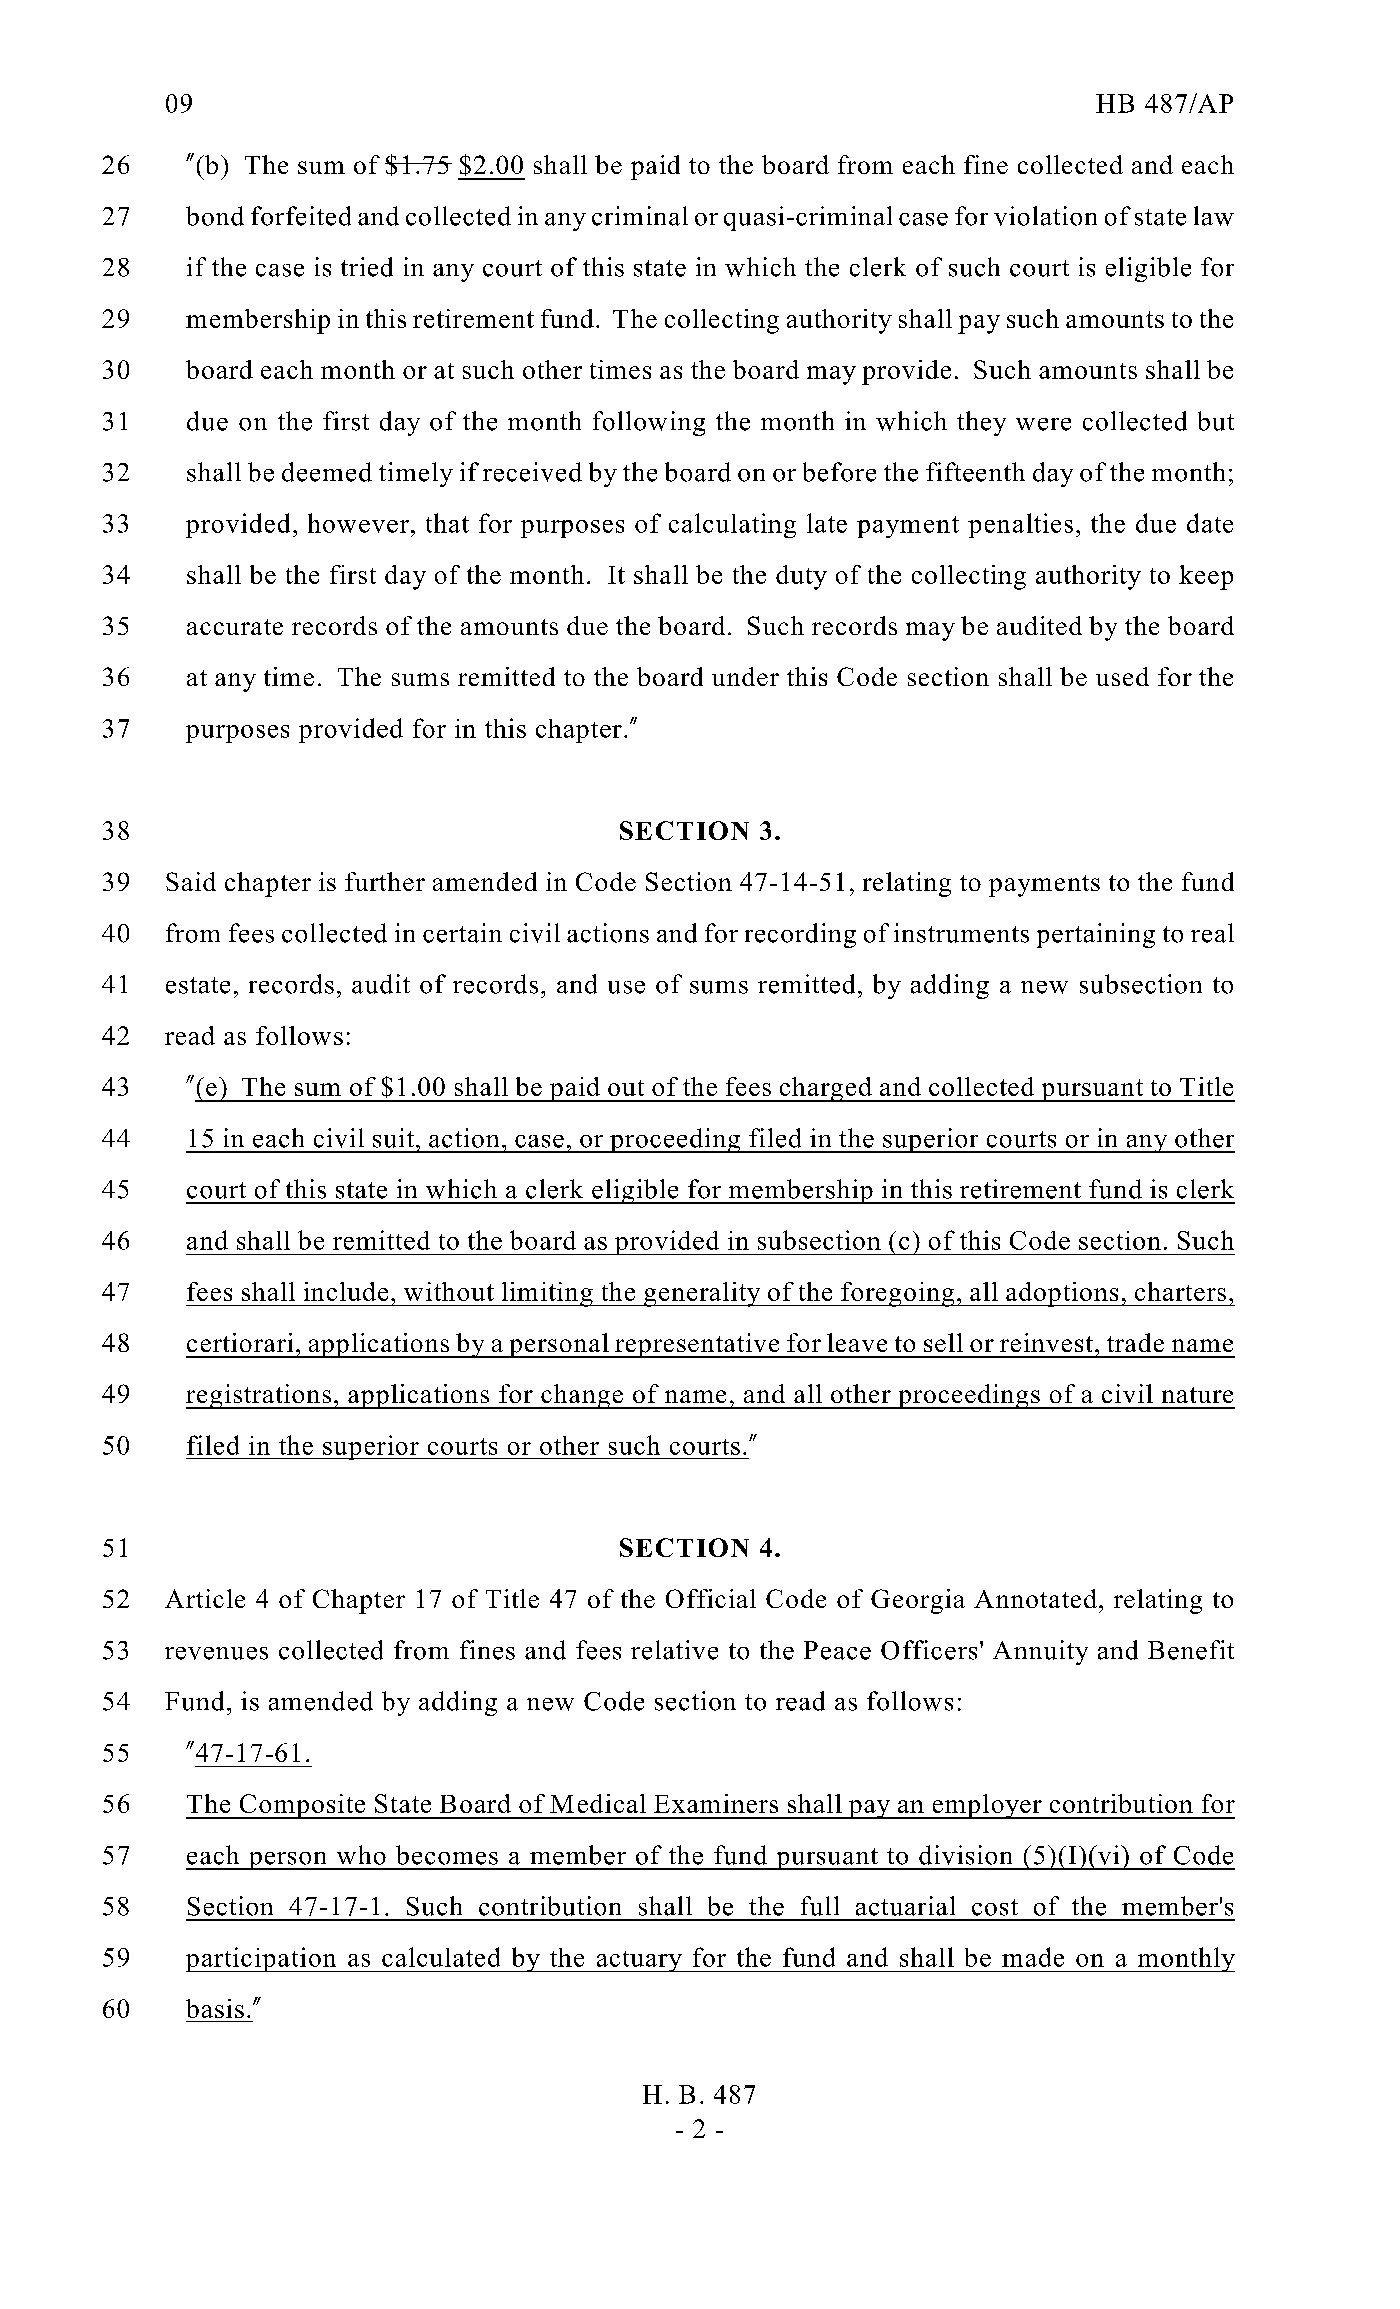 This screenshot has height=2309, width=1400. What do you see at coordinates (262, 1959) in the screenshot?
I see `participation` at bounding box center [262, 1959].
